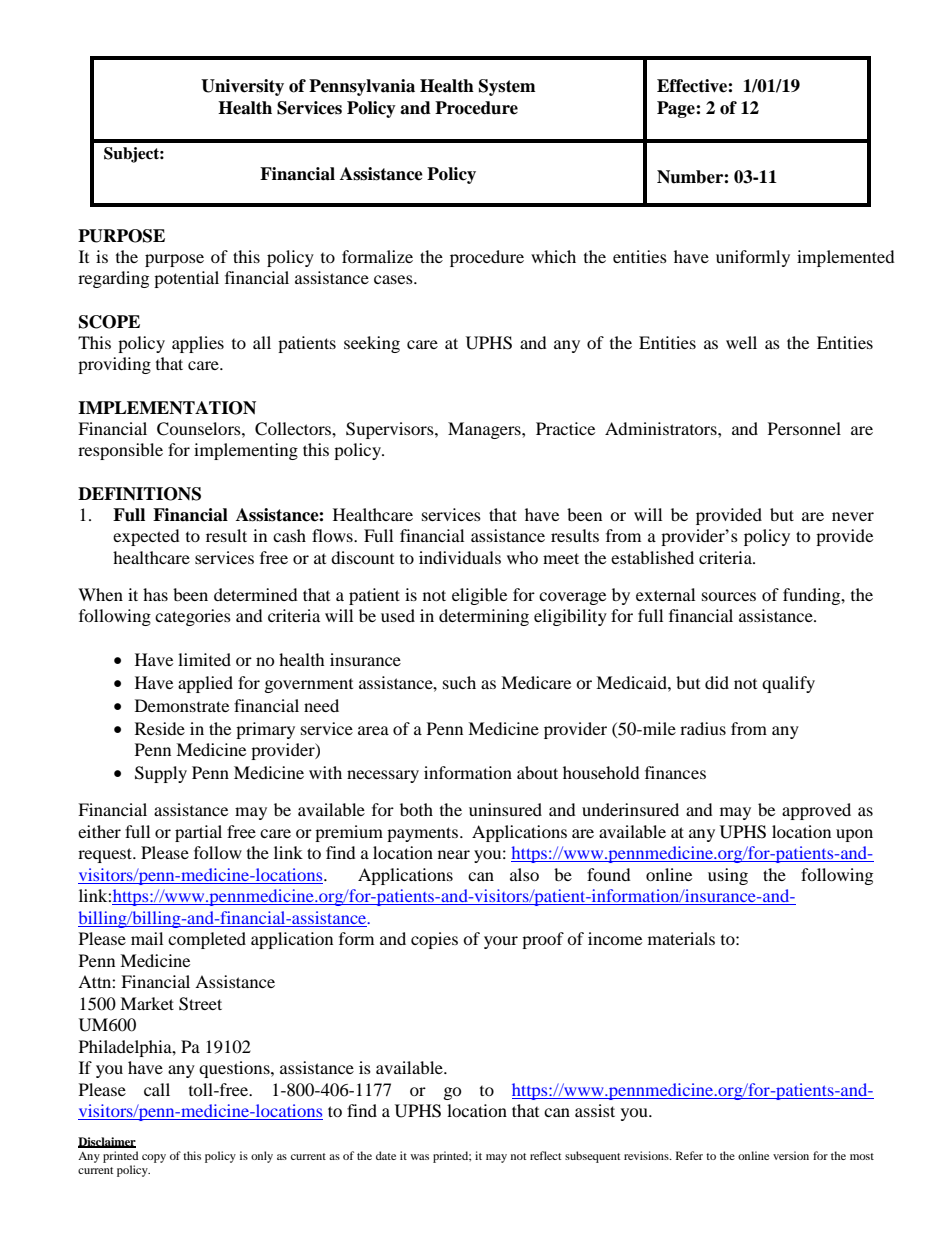 The image size is (952, 1233). Describe the element at coordinates (485, 430) in the image. I see `Managers` at that location.
